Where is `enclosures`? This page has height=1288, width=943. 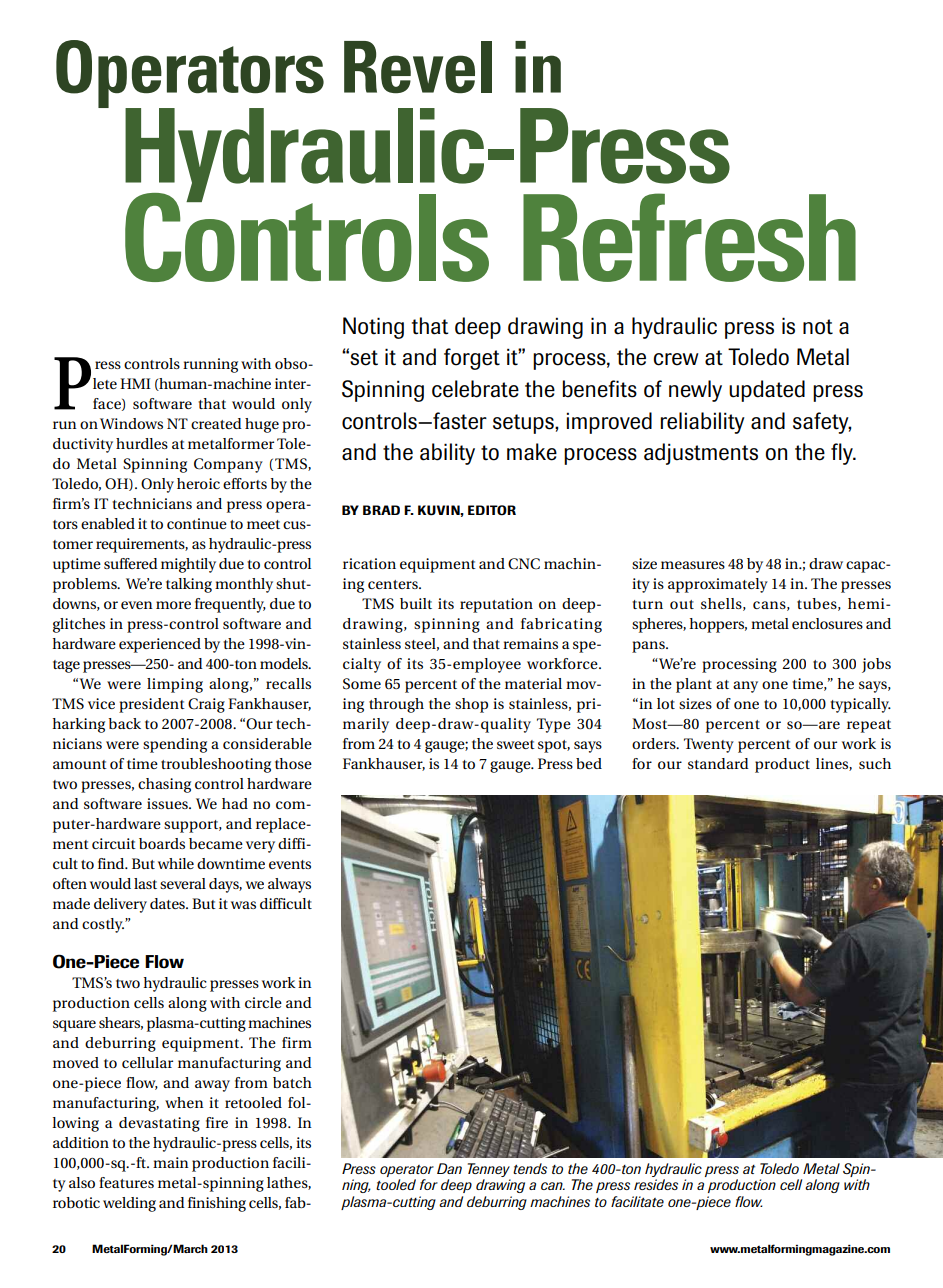
enclosures is located at coordinates (827, 623).
